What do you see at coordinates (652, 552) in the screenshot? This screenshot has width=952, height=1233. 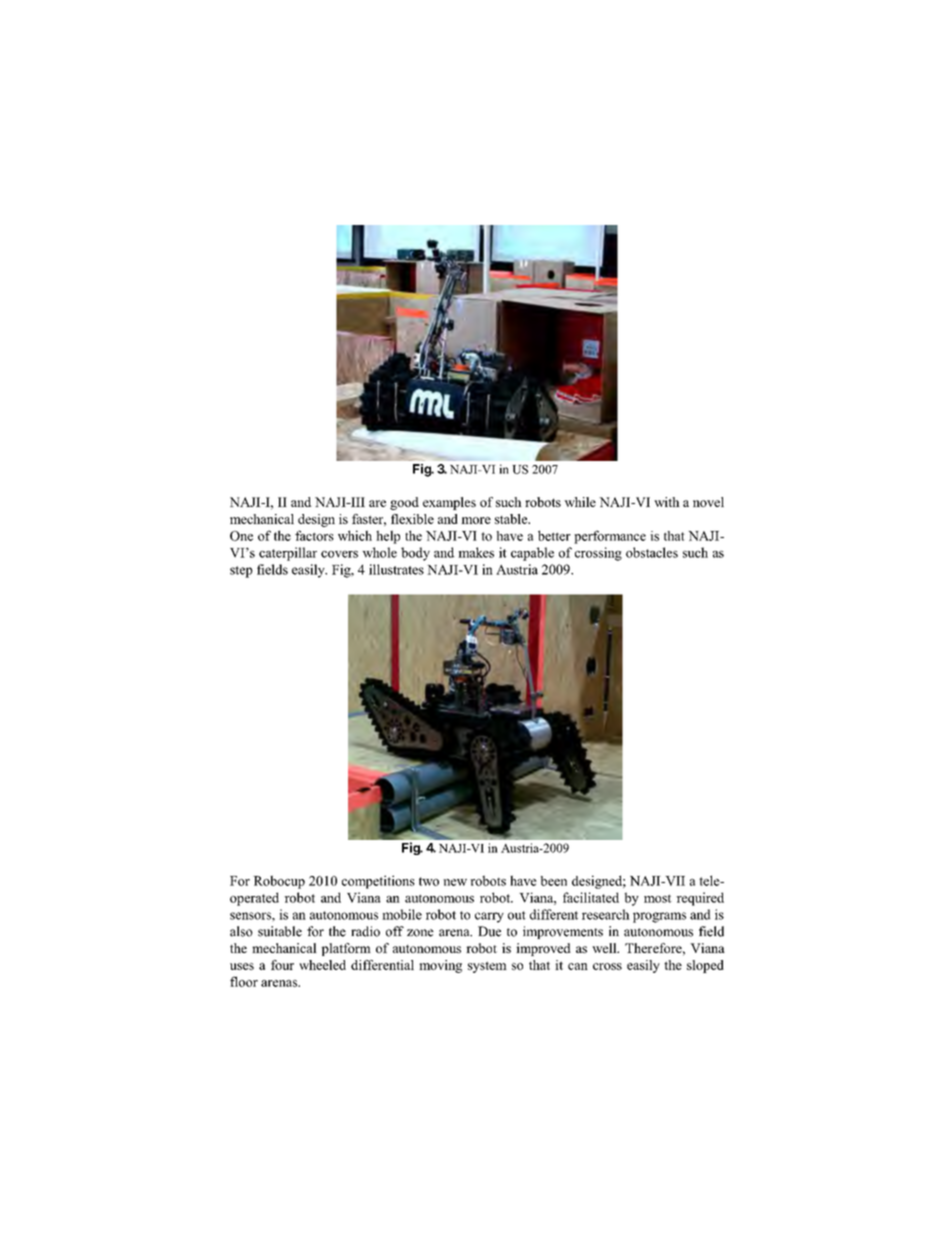 I see `obstacles` at bounding box center [652, 552].
